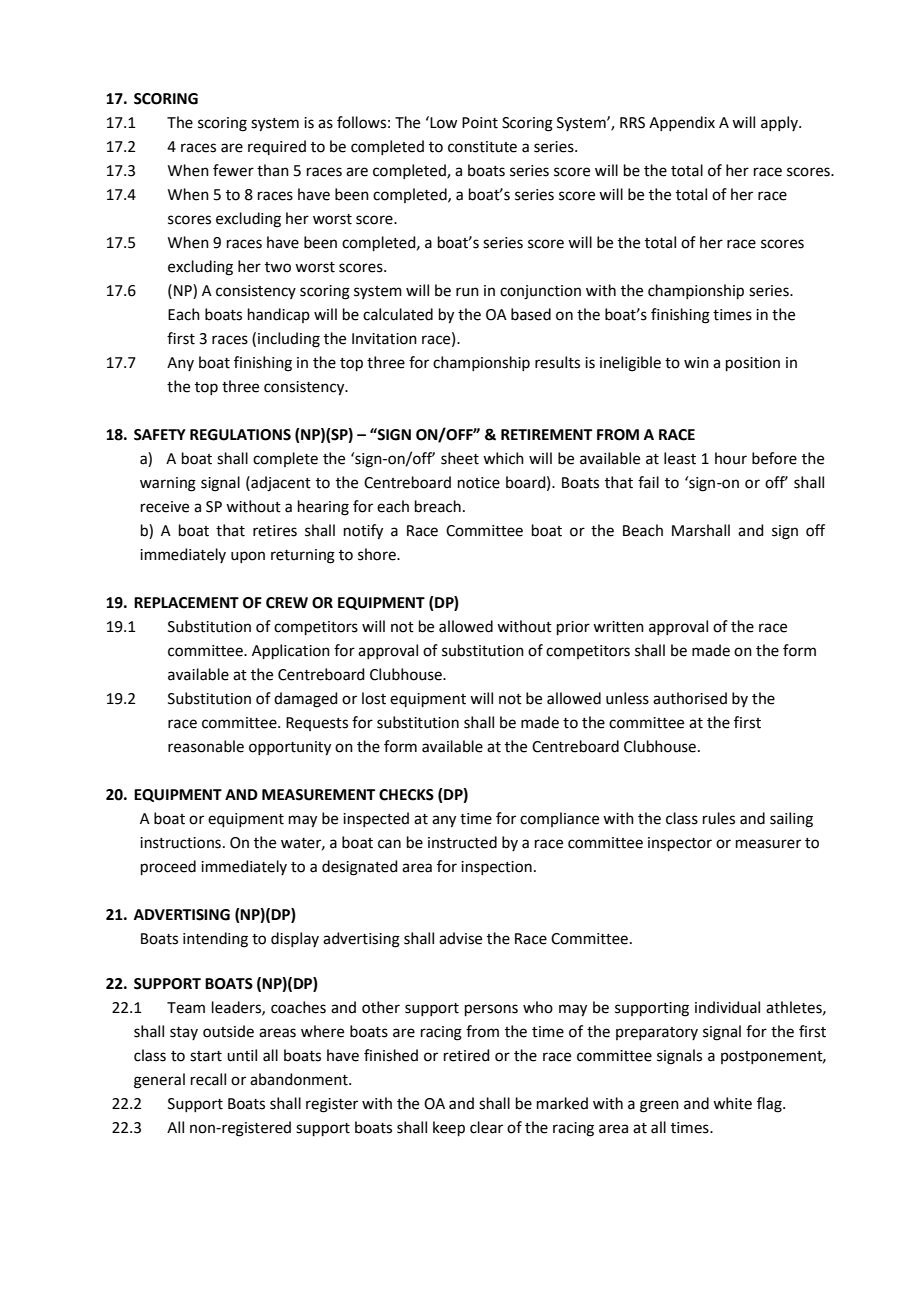  What do you see at coordinates (233, 170) in the screenshot?
I see `fewer` at bounding box center [233, 170].
